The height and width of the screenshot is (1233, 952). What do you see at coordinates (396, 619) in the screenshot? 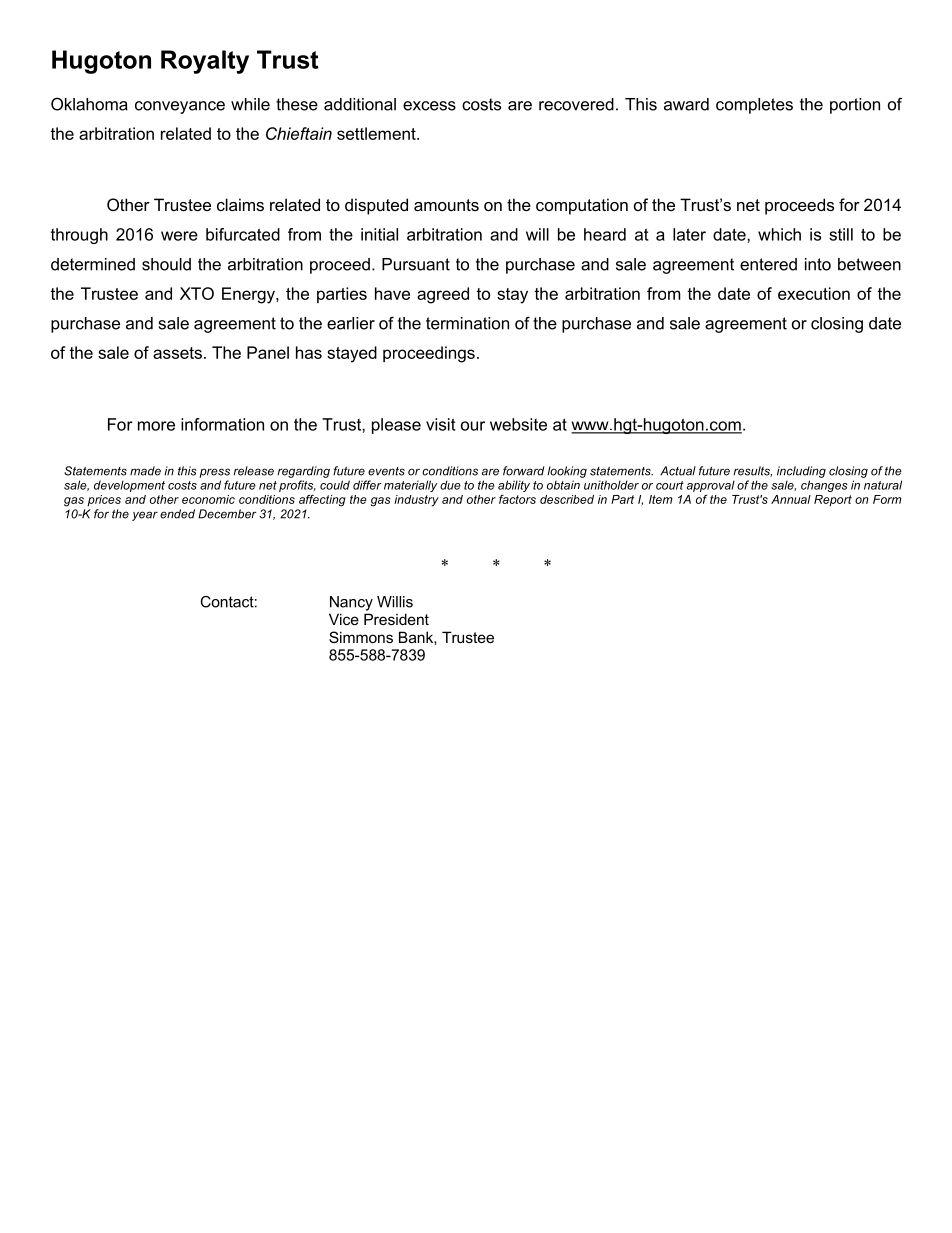
I see `President` at bounding box center [396, 619].
